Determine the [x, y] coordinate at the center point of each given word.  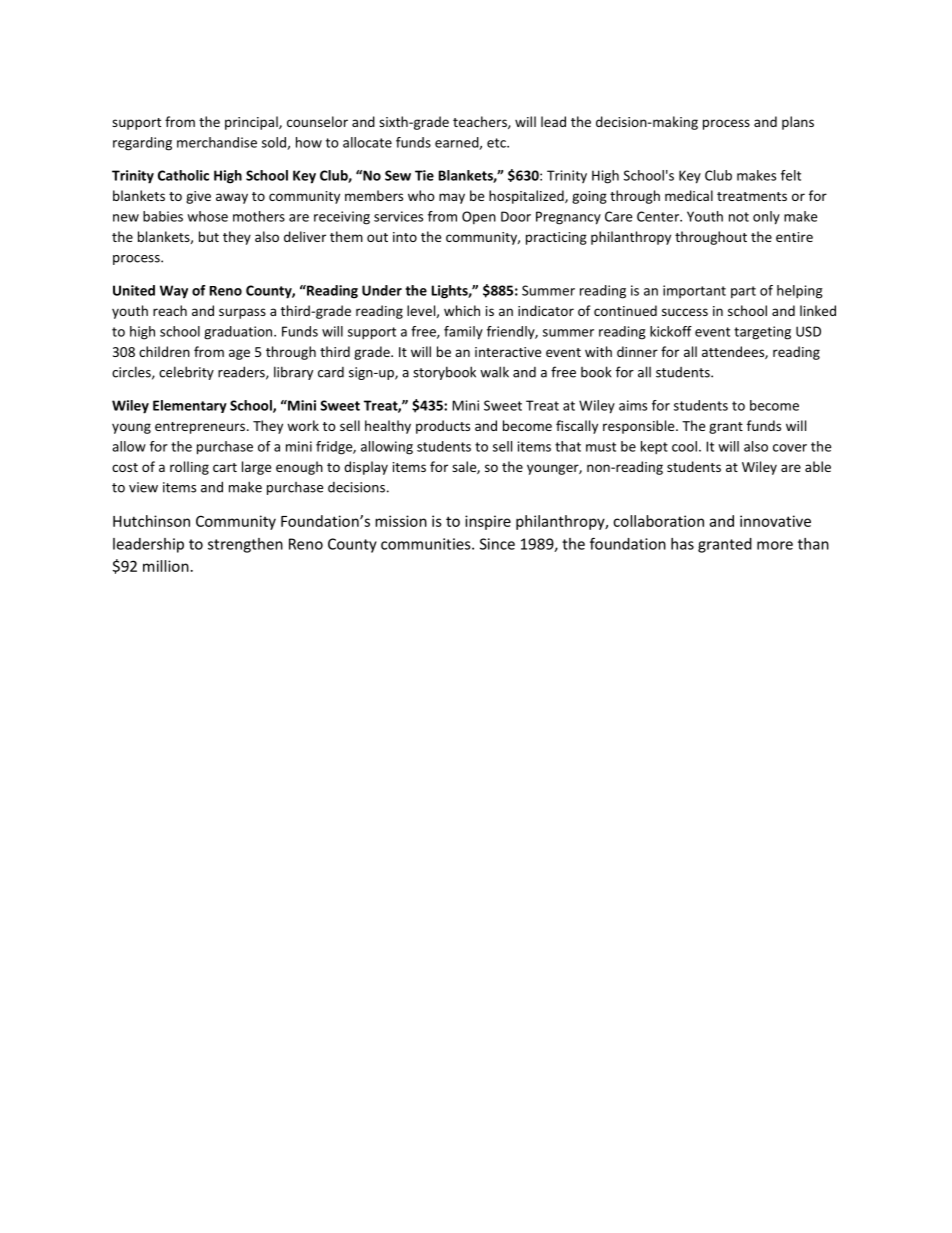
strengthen [245, 545]
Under [382, 290]
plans [798, 123]
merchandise [217, 142]
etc [497, 143]
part [743, 292]
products [443, 427]
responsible [640, 427]
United [134, 290]
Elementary [190, 406]
